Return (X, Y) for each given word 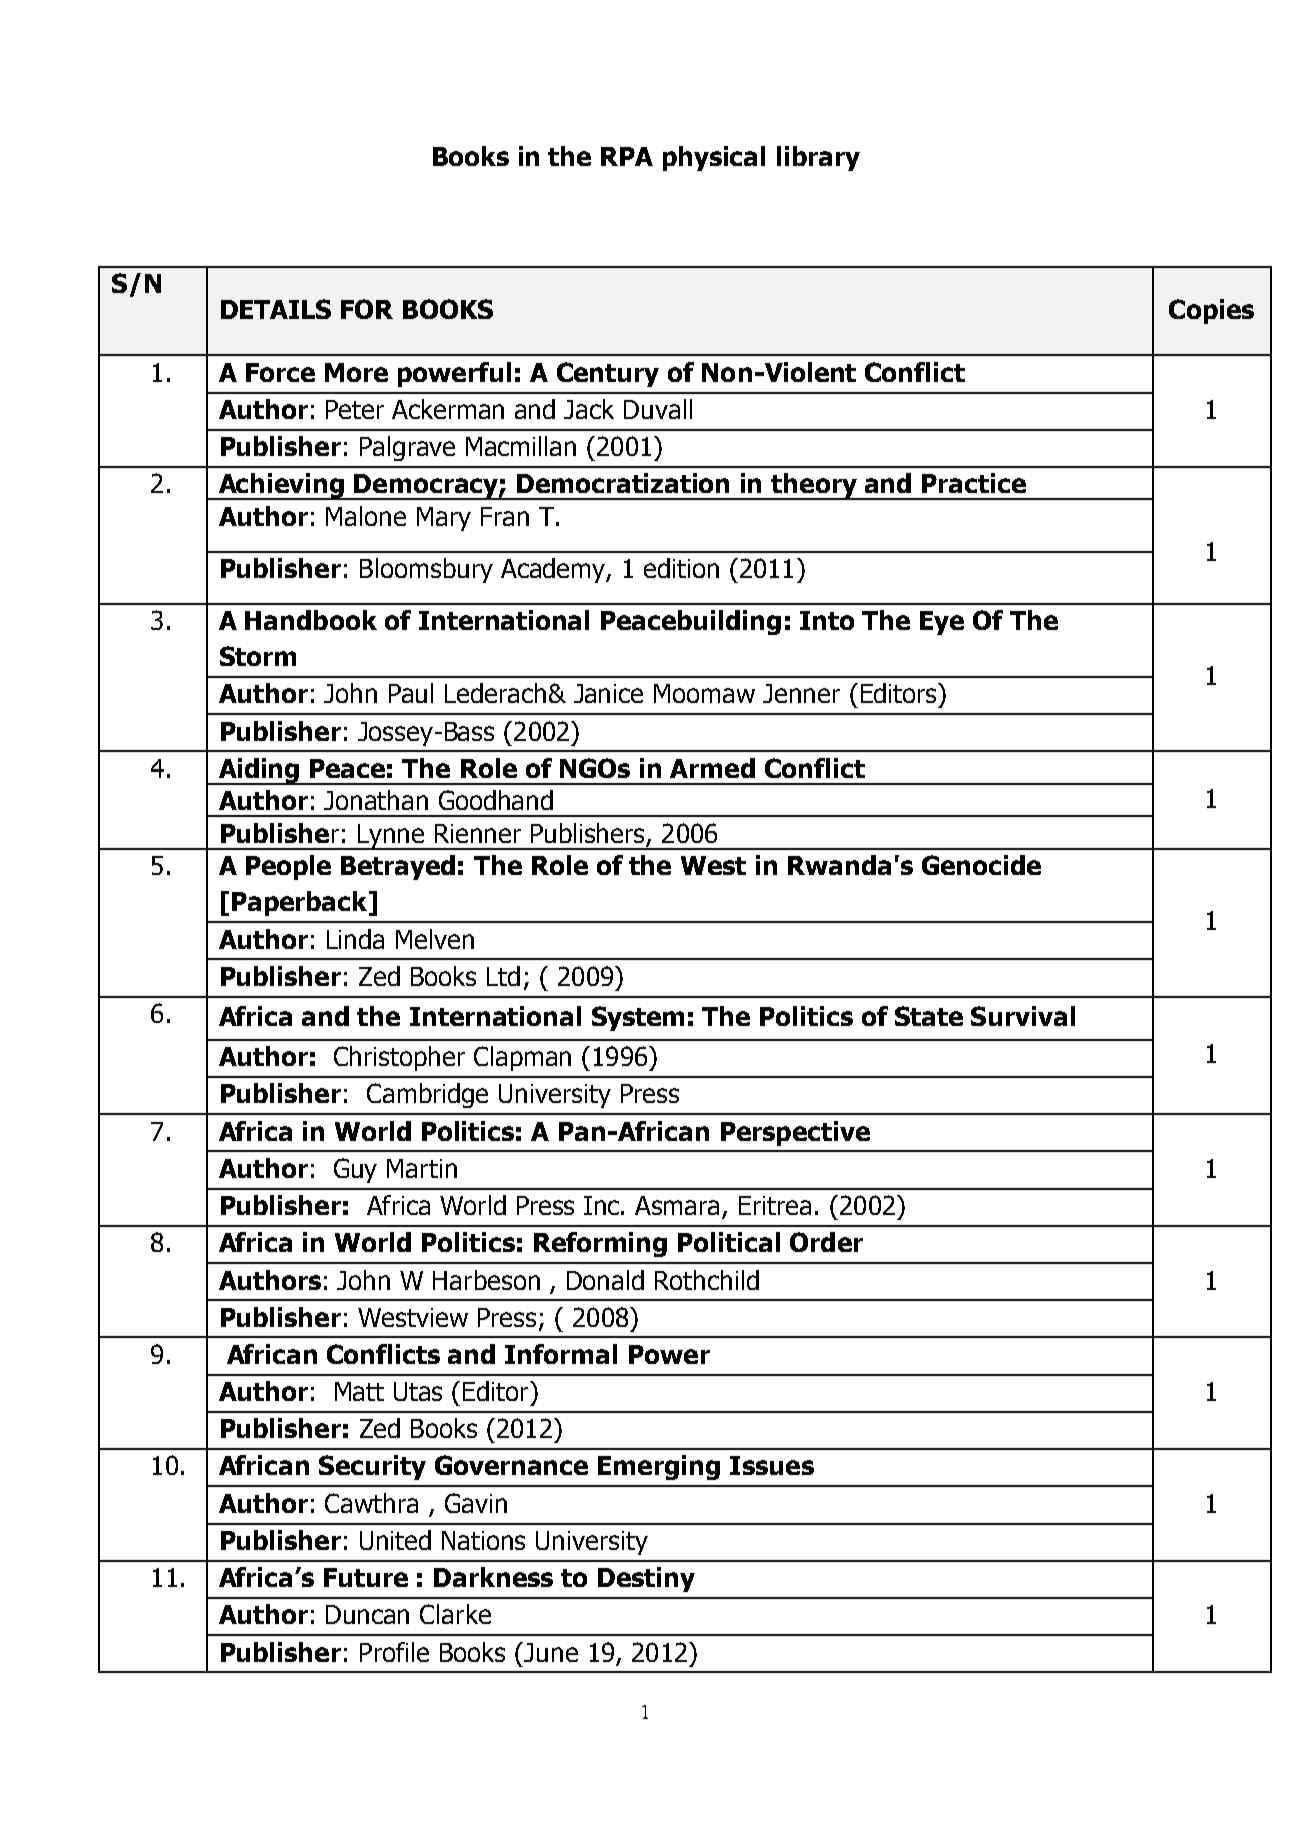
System (638, 1018)
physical (714, 158)
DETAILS (276, 309)
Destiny (646, 1579)
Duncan (367, 1614)
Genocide (981, 865)
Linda (355, 939)
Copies (1211, 311)
